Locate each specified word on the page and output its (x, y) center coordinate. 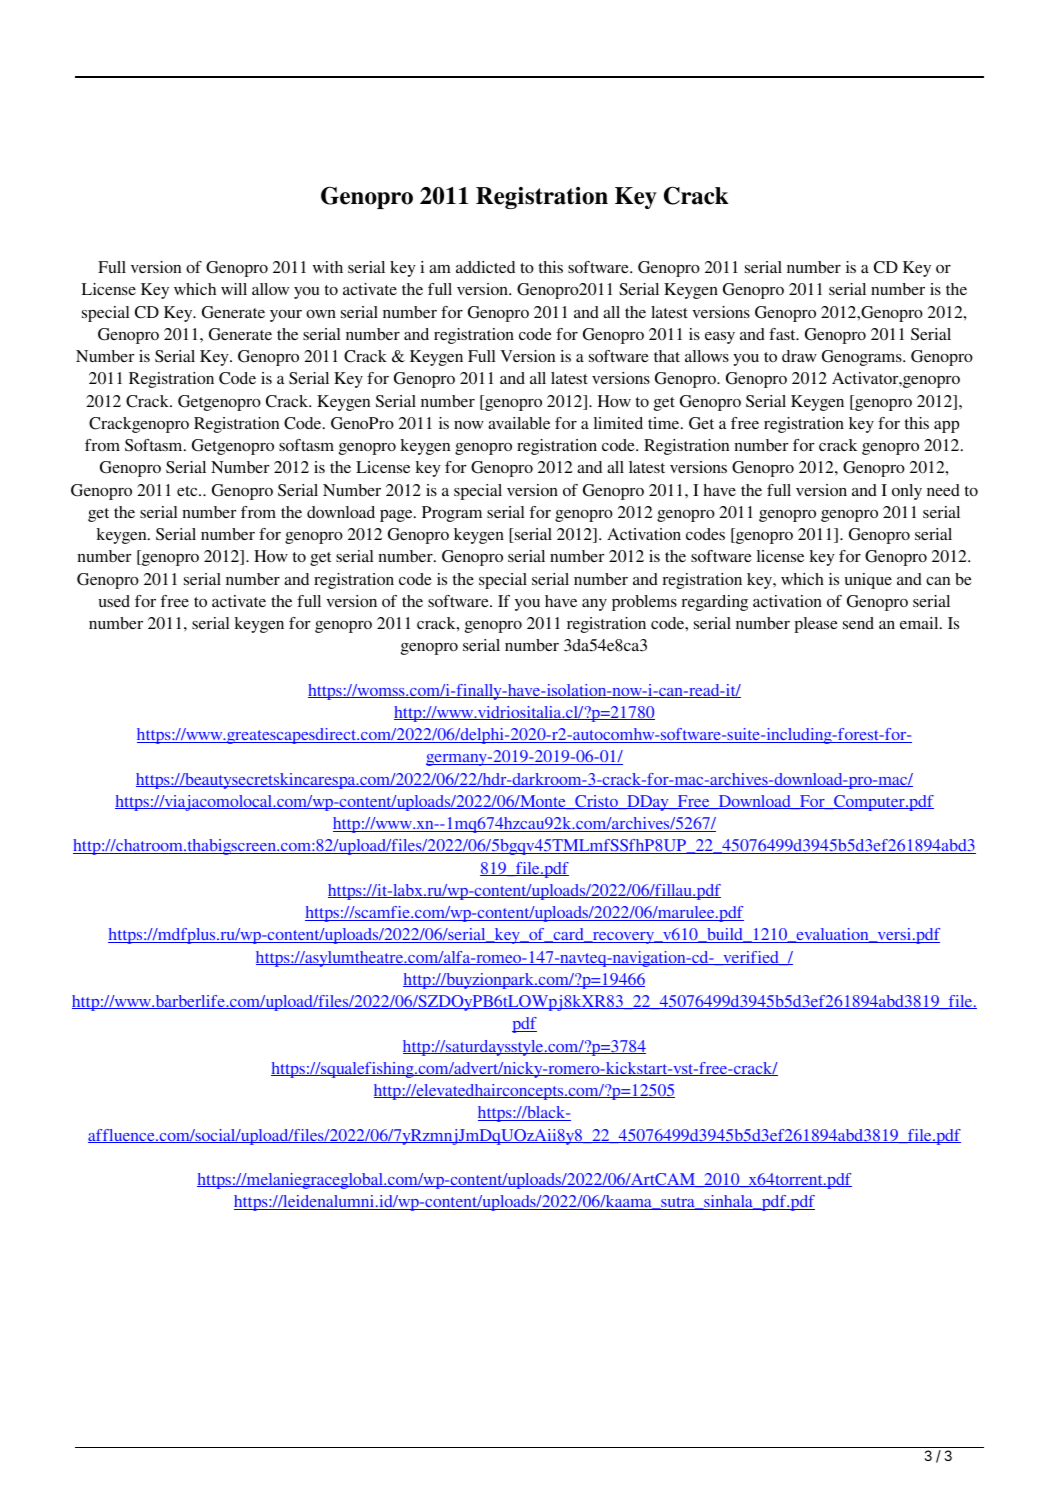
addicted (485, 267)
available (519, 423)
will (234, 289)
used (114, 601)
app (946, 427)
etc (188, 491)
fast (783, 334)
